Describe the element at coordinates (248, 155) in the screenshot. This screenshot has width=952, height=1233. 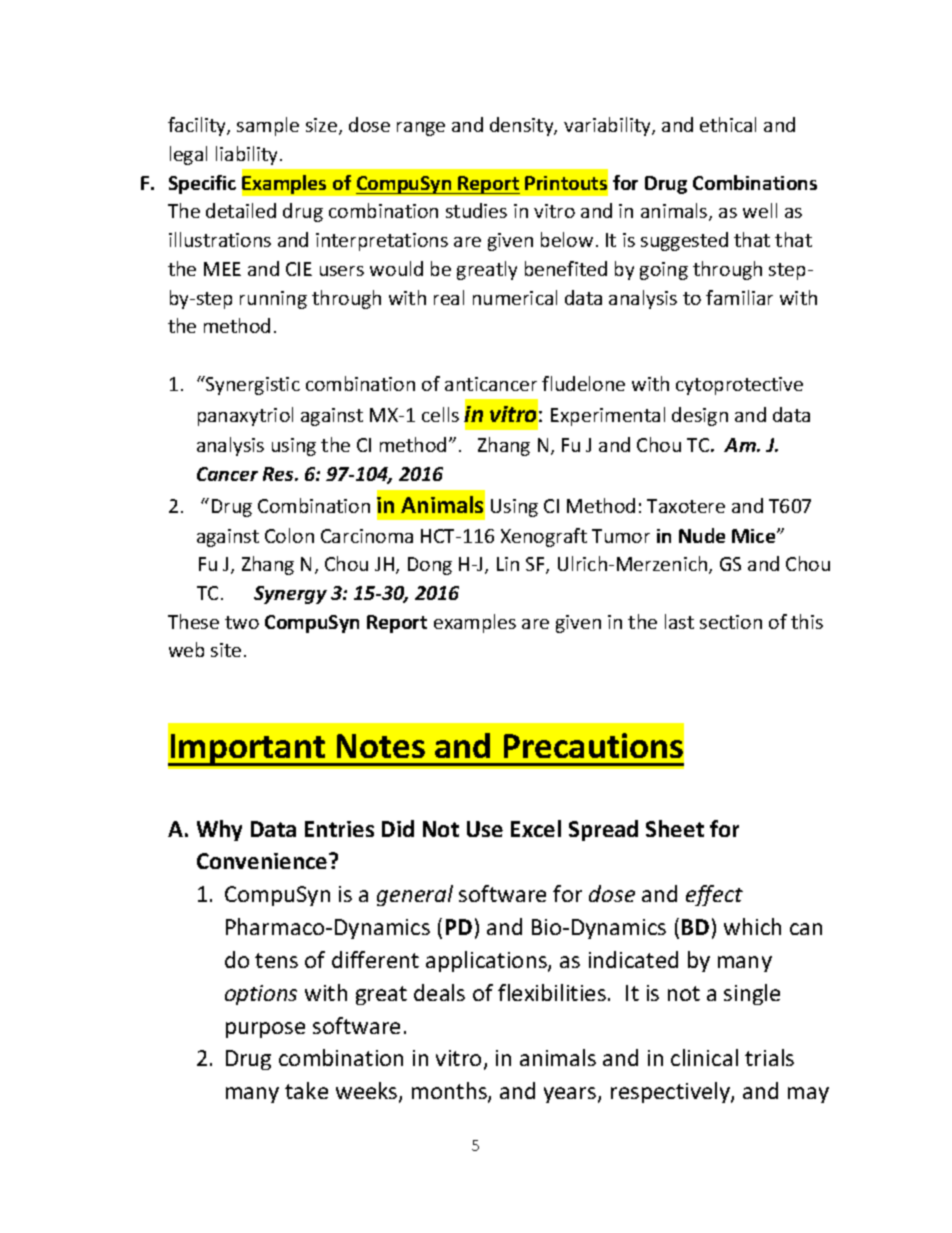
I see `liability` at that location.
